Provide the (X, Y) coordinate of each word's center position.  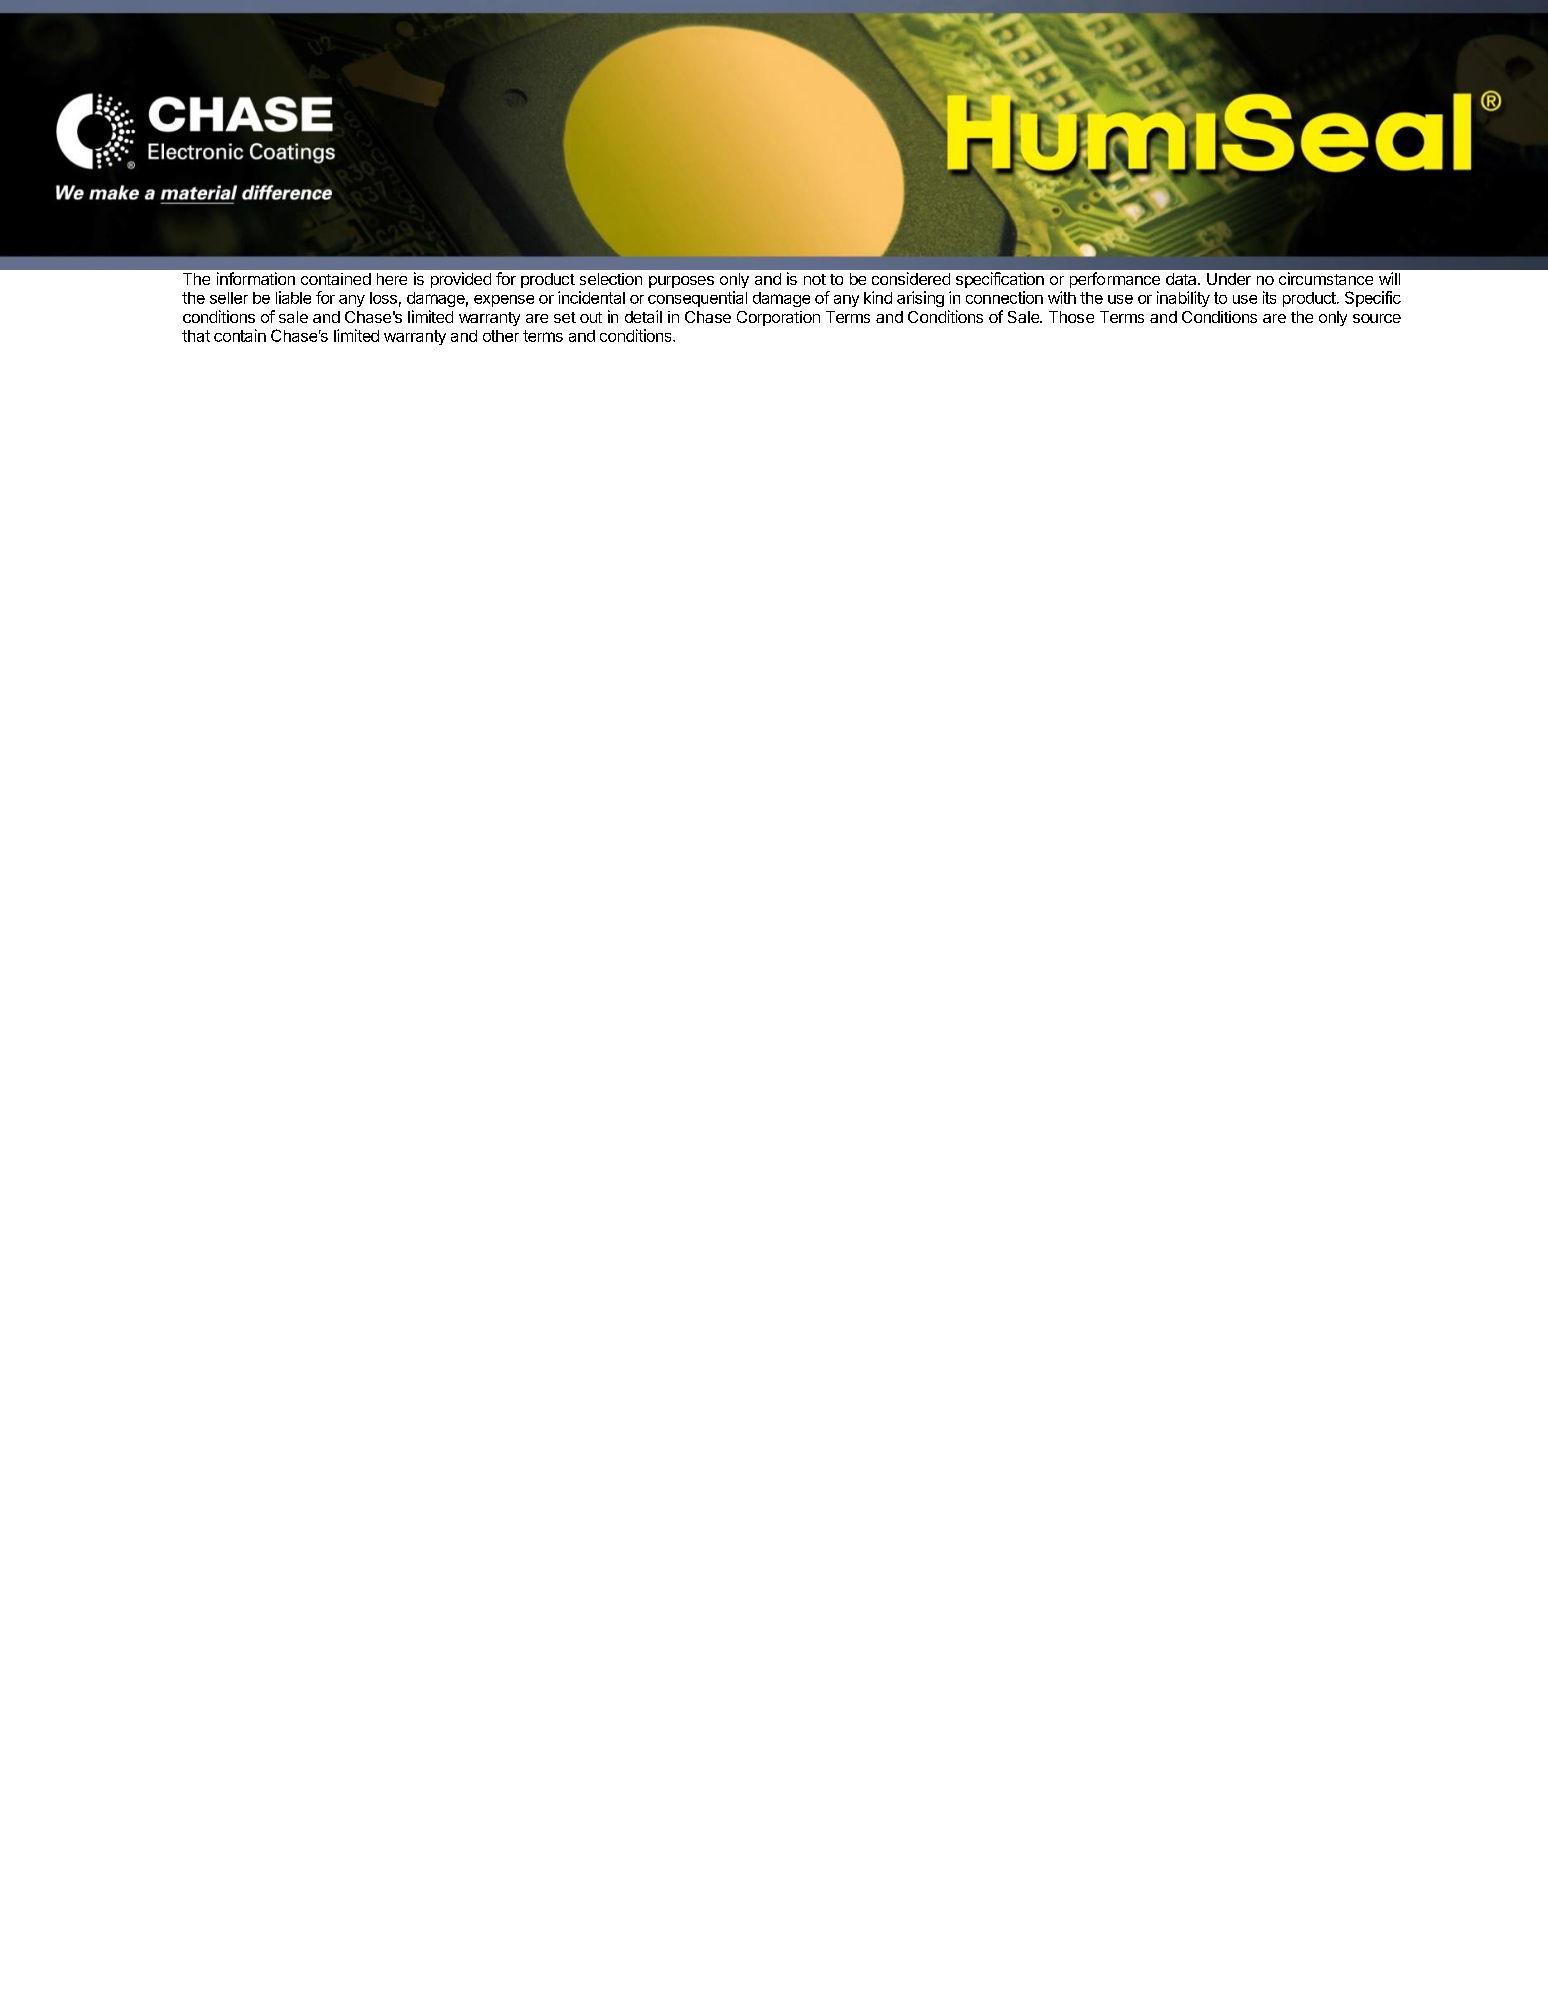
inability (1183, 299)
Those (1071, 317)
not (815, 279)
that (196, 336)
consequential (697, 299)
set (565, 317)
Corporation (778, 318)
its (1269, 297)
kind (878, 297)
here (392, 279)
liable (293, 297)
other (501, 336)
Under (1229, 279)
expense (504, 301)
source (1377, 318)
